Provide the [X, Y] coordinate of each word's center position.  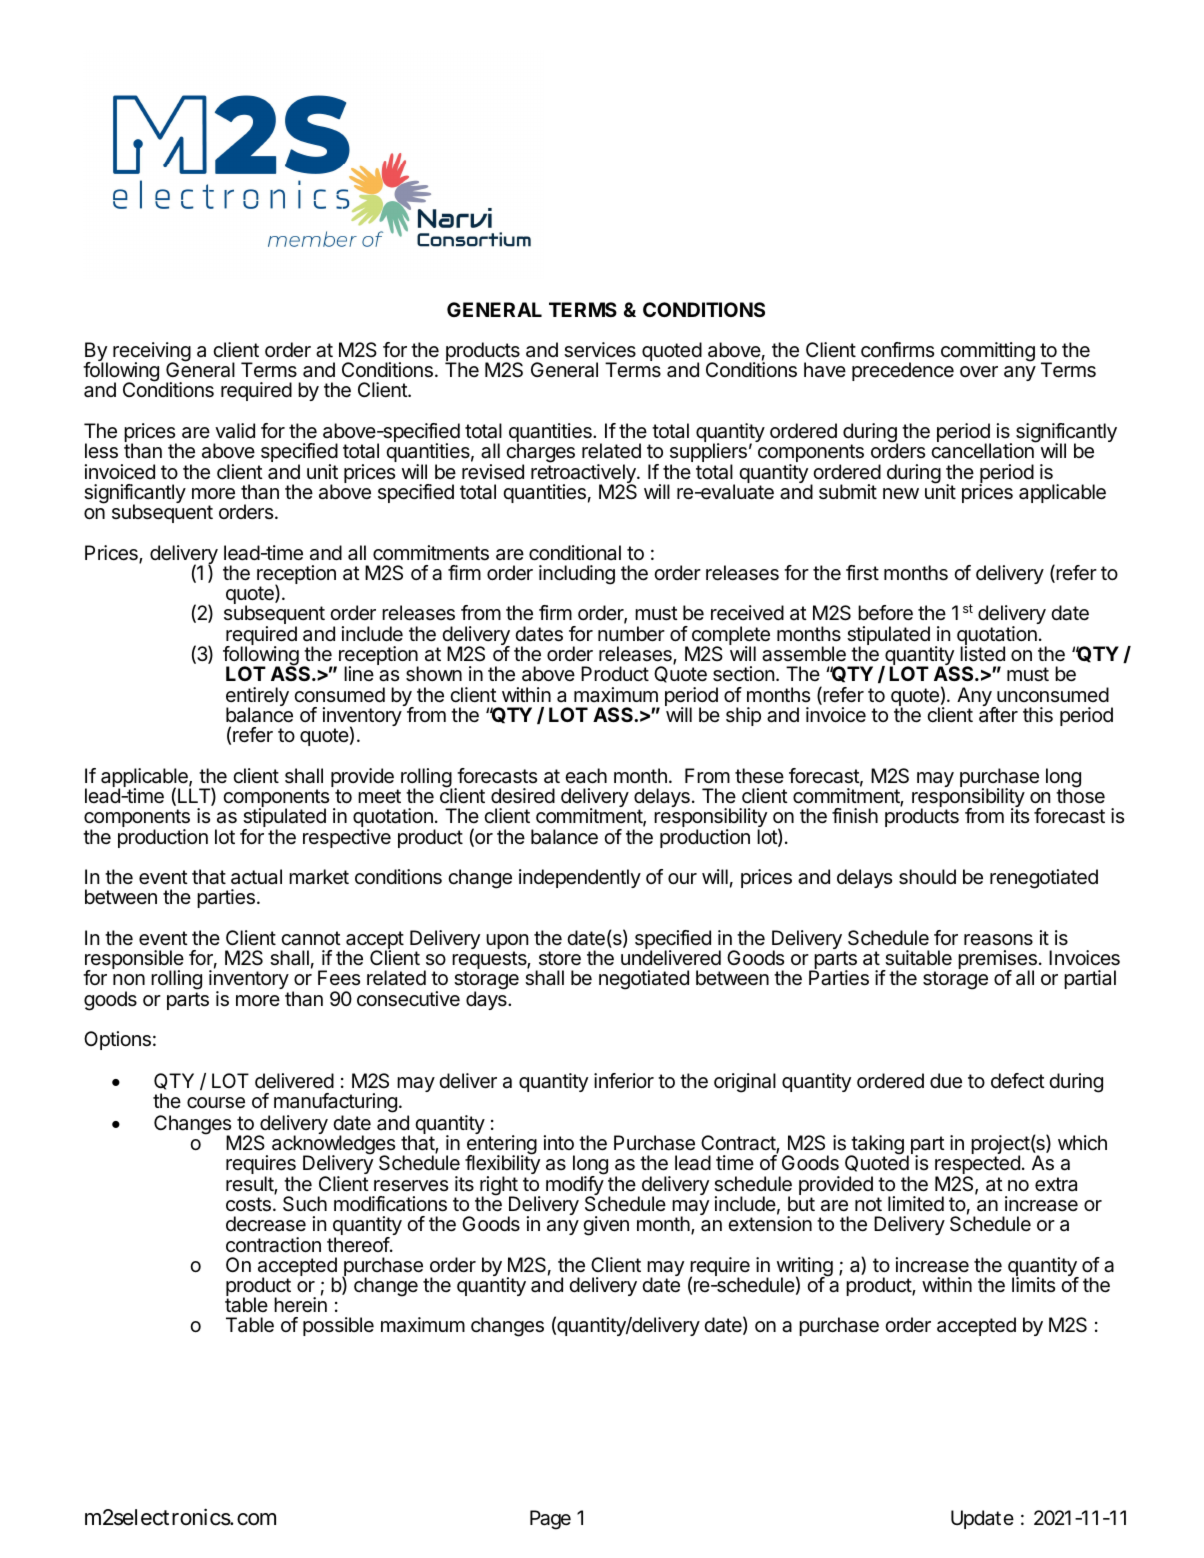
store [560, 958]
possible [338, 1326]
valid [235, 431]
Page [550, 1520]
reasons [998, 940]
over [979, 371]
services [600, 350]
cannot [311, 938]
